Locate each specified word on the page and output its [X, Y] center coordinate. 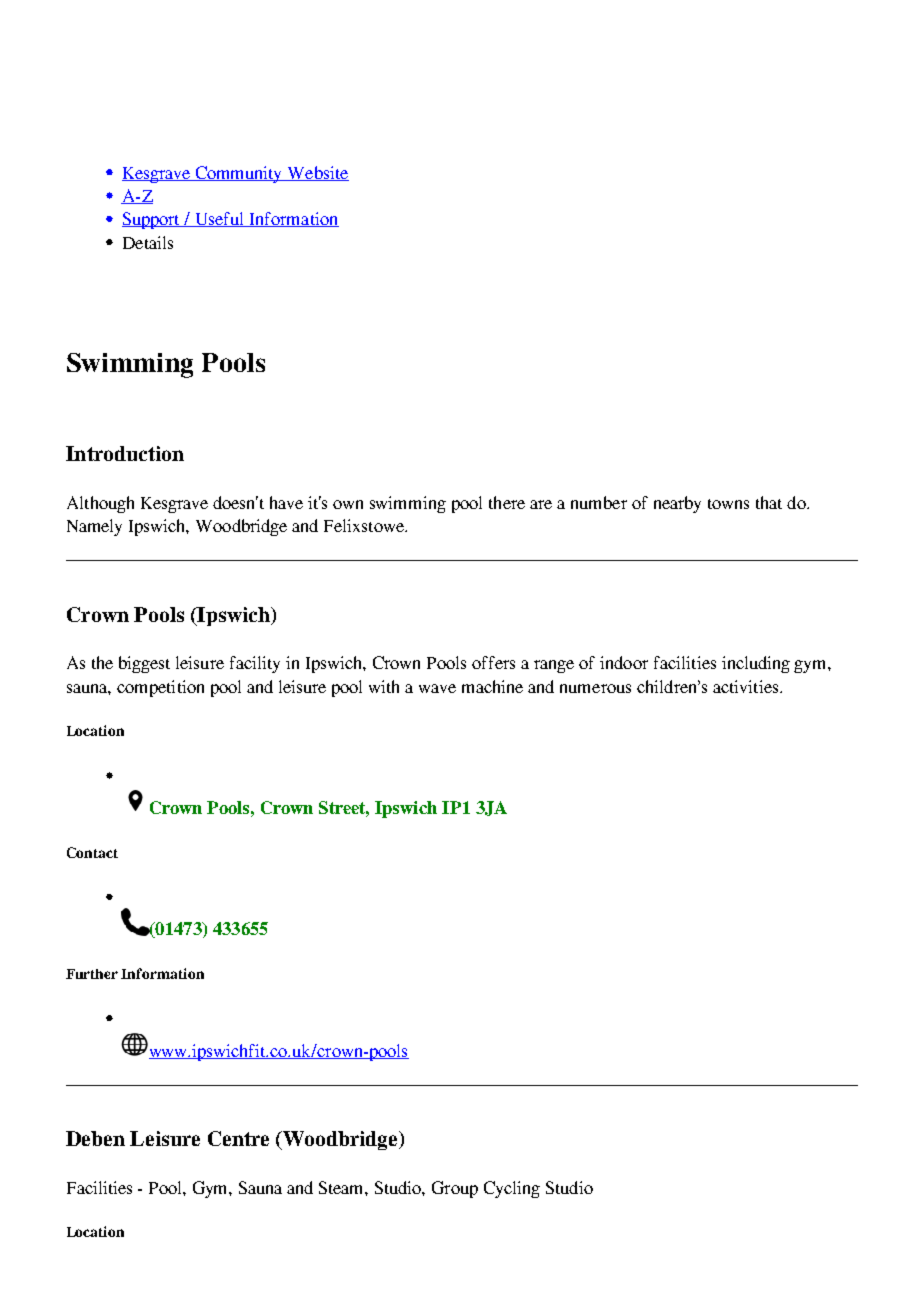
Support [152, 220]
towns [728, 504]
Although [100, 504]
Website [317, 173]
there [507, 502]
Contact [92, 852]
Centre [238, 1138]
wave [437, 688]
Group [455, 1189]
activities [747, 686]
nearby [677, 504]
